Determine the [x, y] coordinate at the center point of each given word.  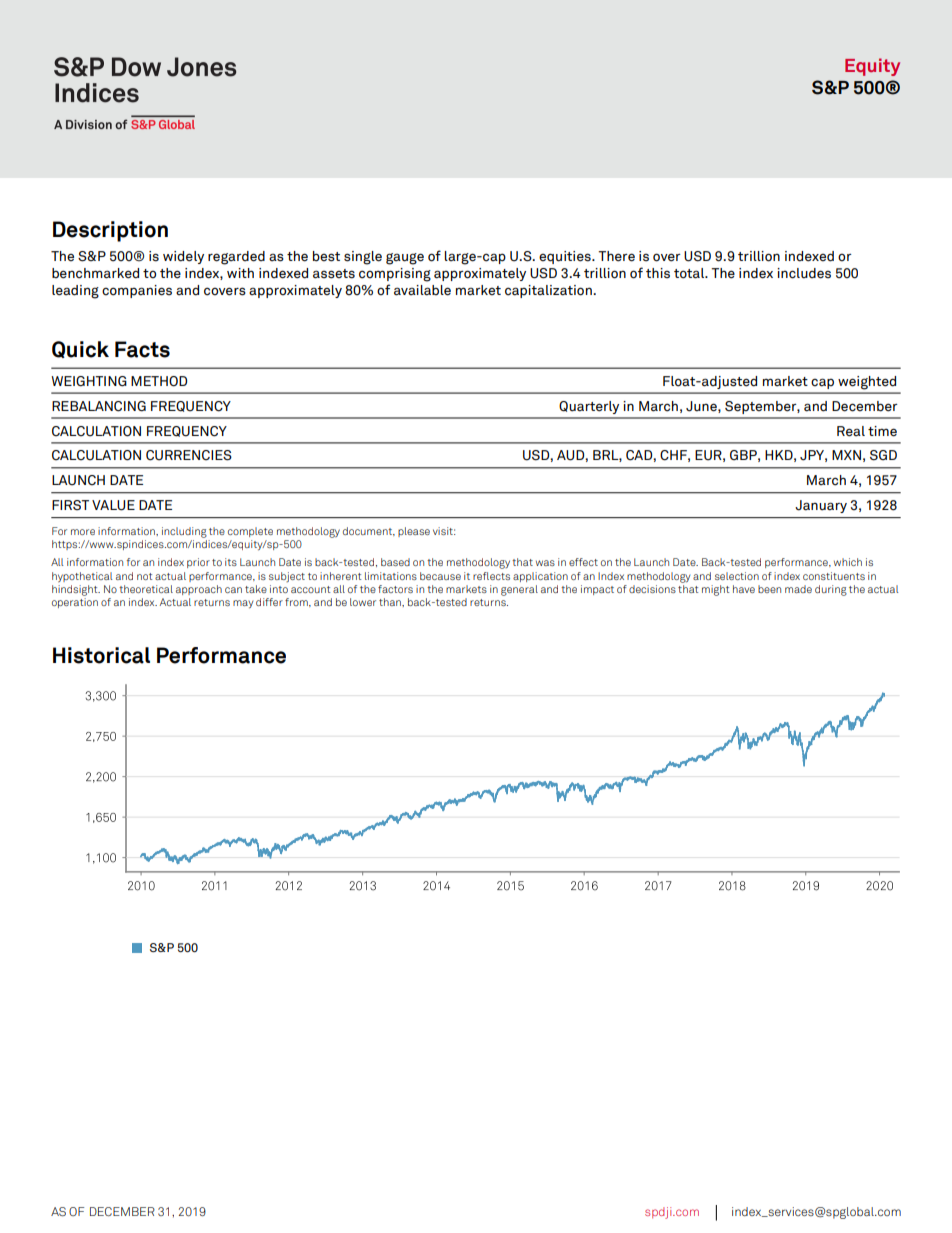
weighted [867, 383]
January [821, 506]
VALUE [113, 505]
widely [183, 257]
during [831, 590]
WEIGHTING [89, 381]
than [391, 602]
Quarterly [589, 407]
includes [804, 273]
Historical [101, 655]
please [414, 532]
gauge [405, 259]
